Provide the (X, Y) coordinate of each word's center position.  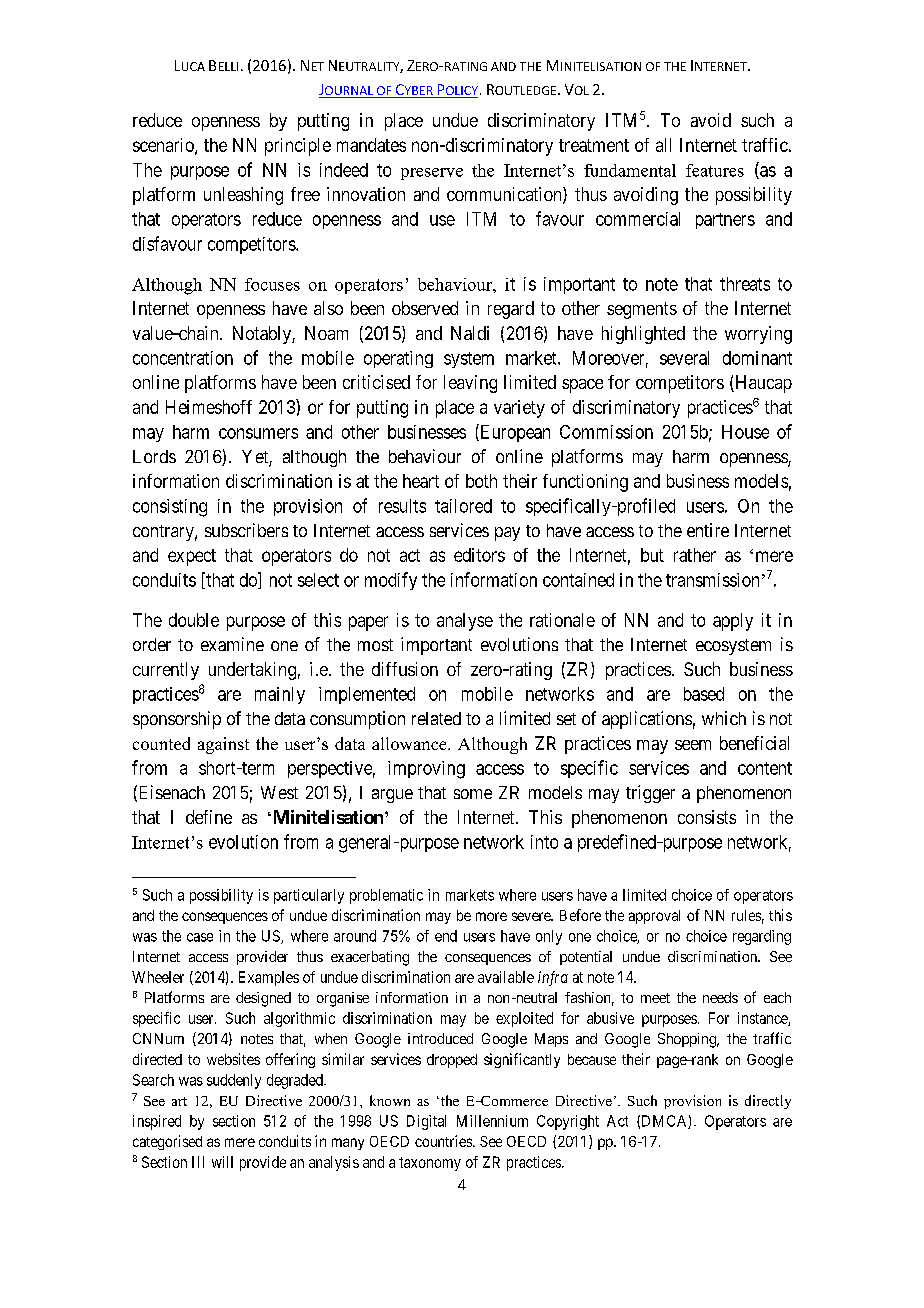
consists (707, 817)
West (279, 792)
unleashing (243, 196)
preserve (432, 174)
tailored (463, 506)
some (473, 794)
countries (444, 1141)
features (715, 170)
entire (708, 530)
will (222, 1162)
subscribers (246, 530)
